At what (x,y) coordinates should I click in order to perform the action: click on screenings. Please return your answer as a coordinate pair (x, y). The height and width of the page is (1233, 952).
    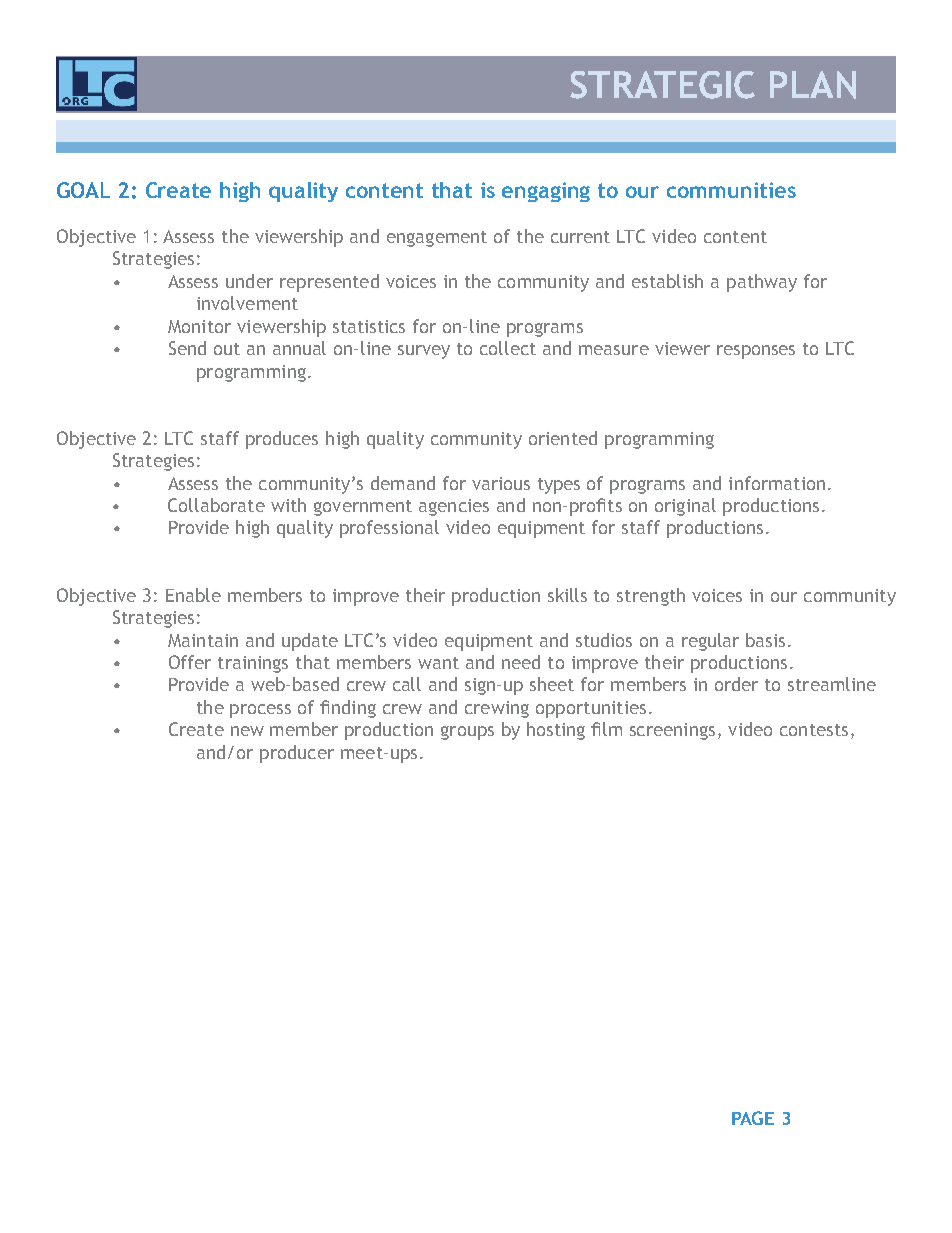
    Looking at the image, I should click on (672, 731).
